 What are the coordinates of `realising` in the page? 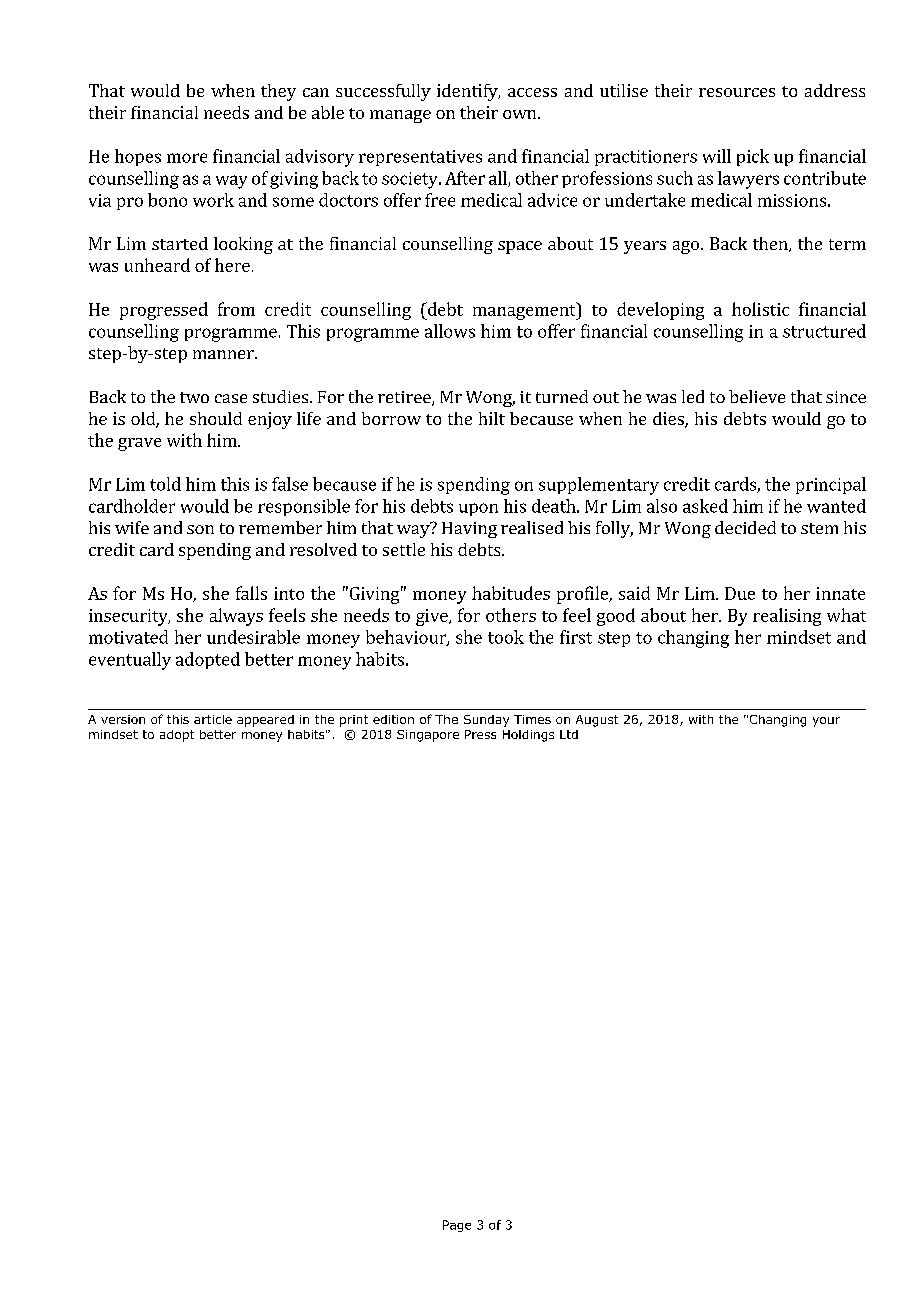 It's located at (787, 617).
